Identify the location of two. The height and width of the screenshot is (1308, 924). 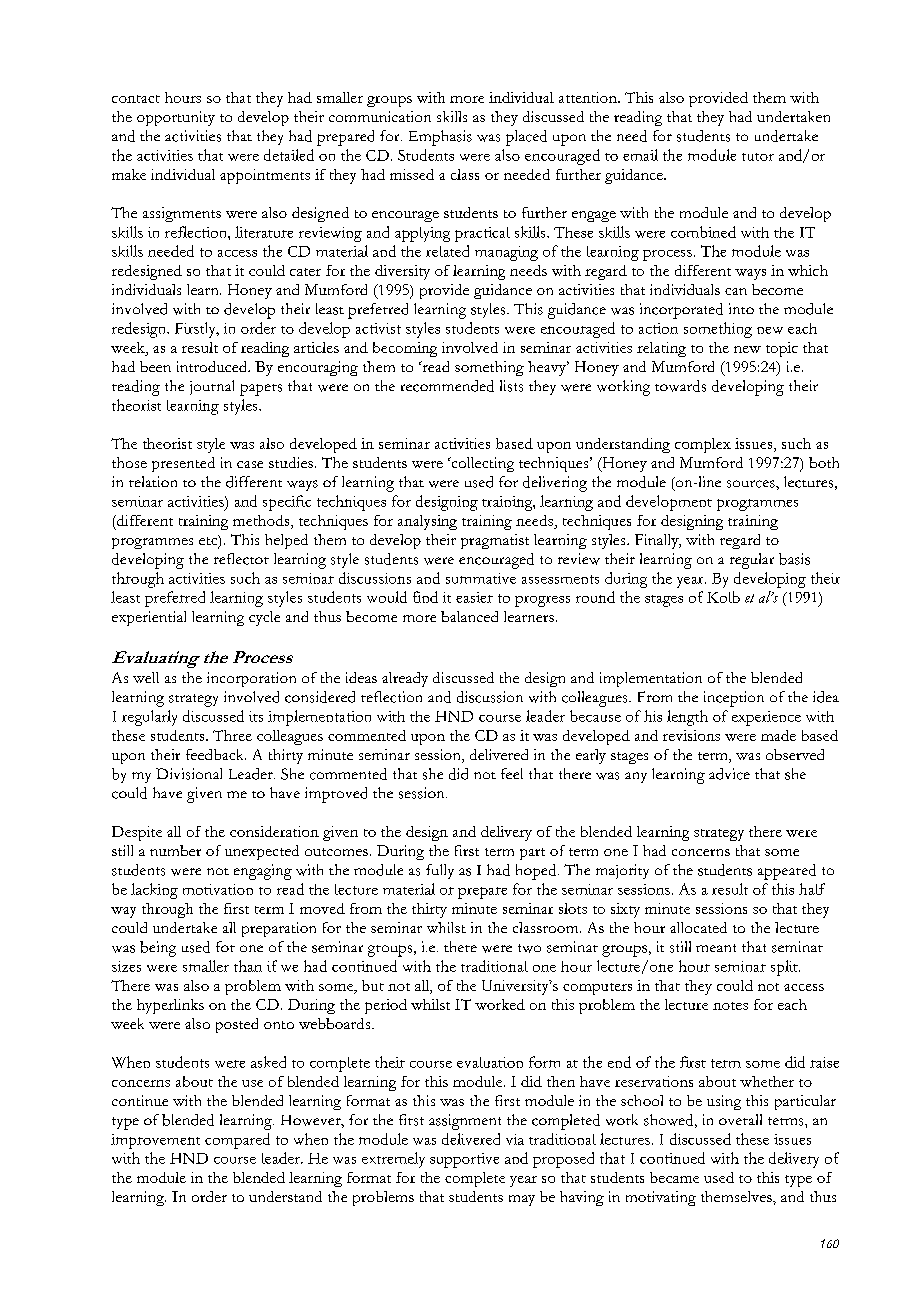
(529, 948).
